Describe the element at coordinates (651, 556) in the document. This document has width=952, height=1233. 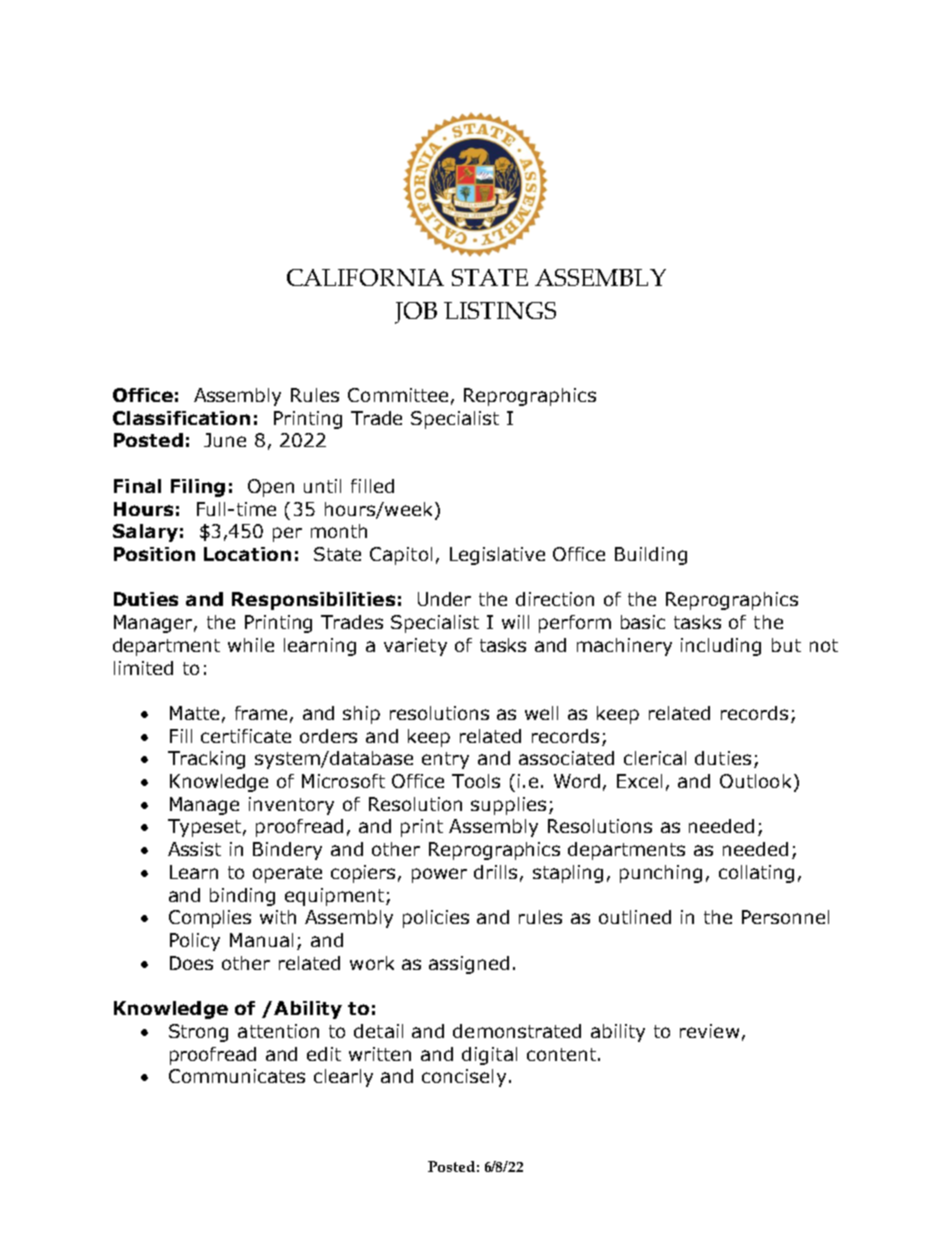
I see `Building` at that location.
